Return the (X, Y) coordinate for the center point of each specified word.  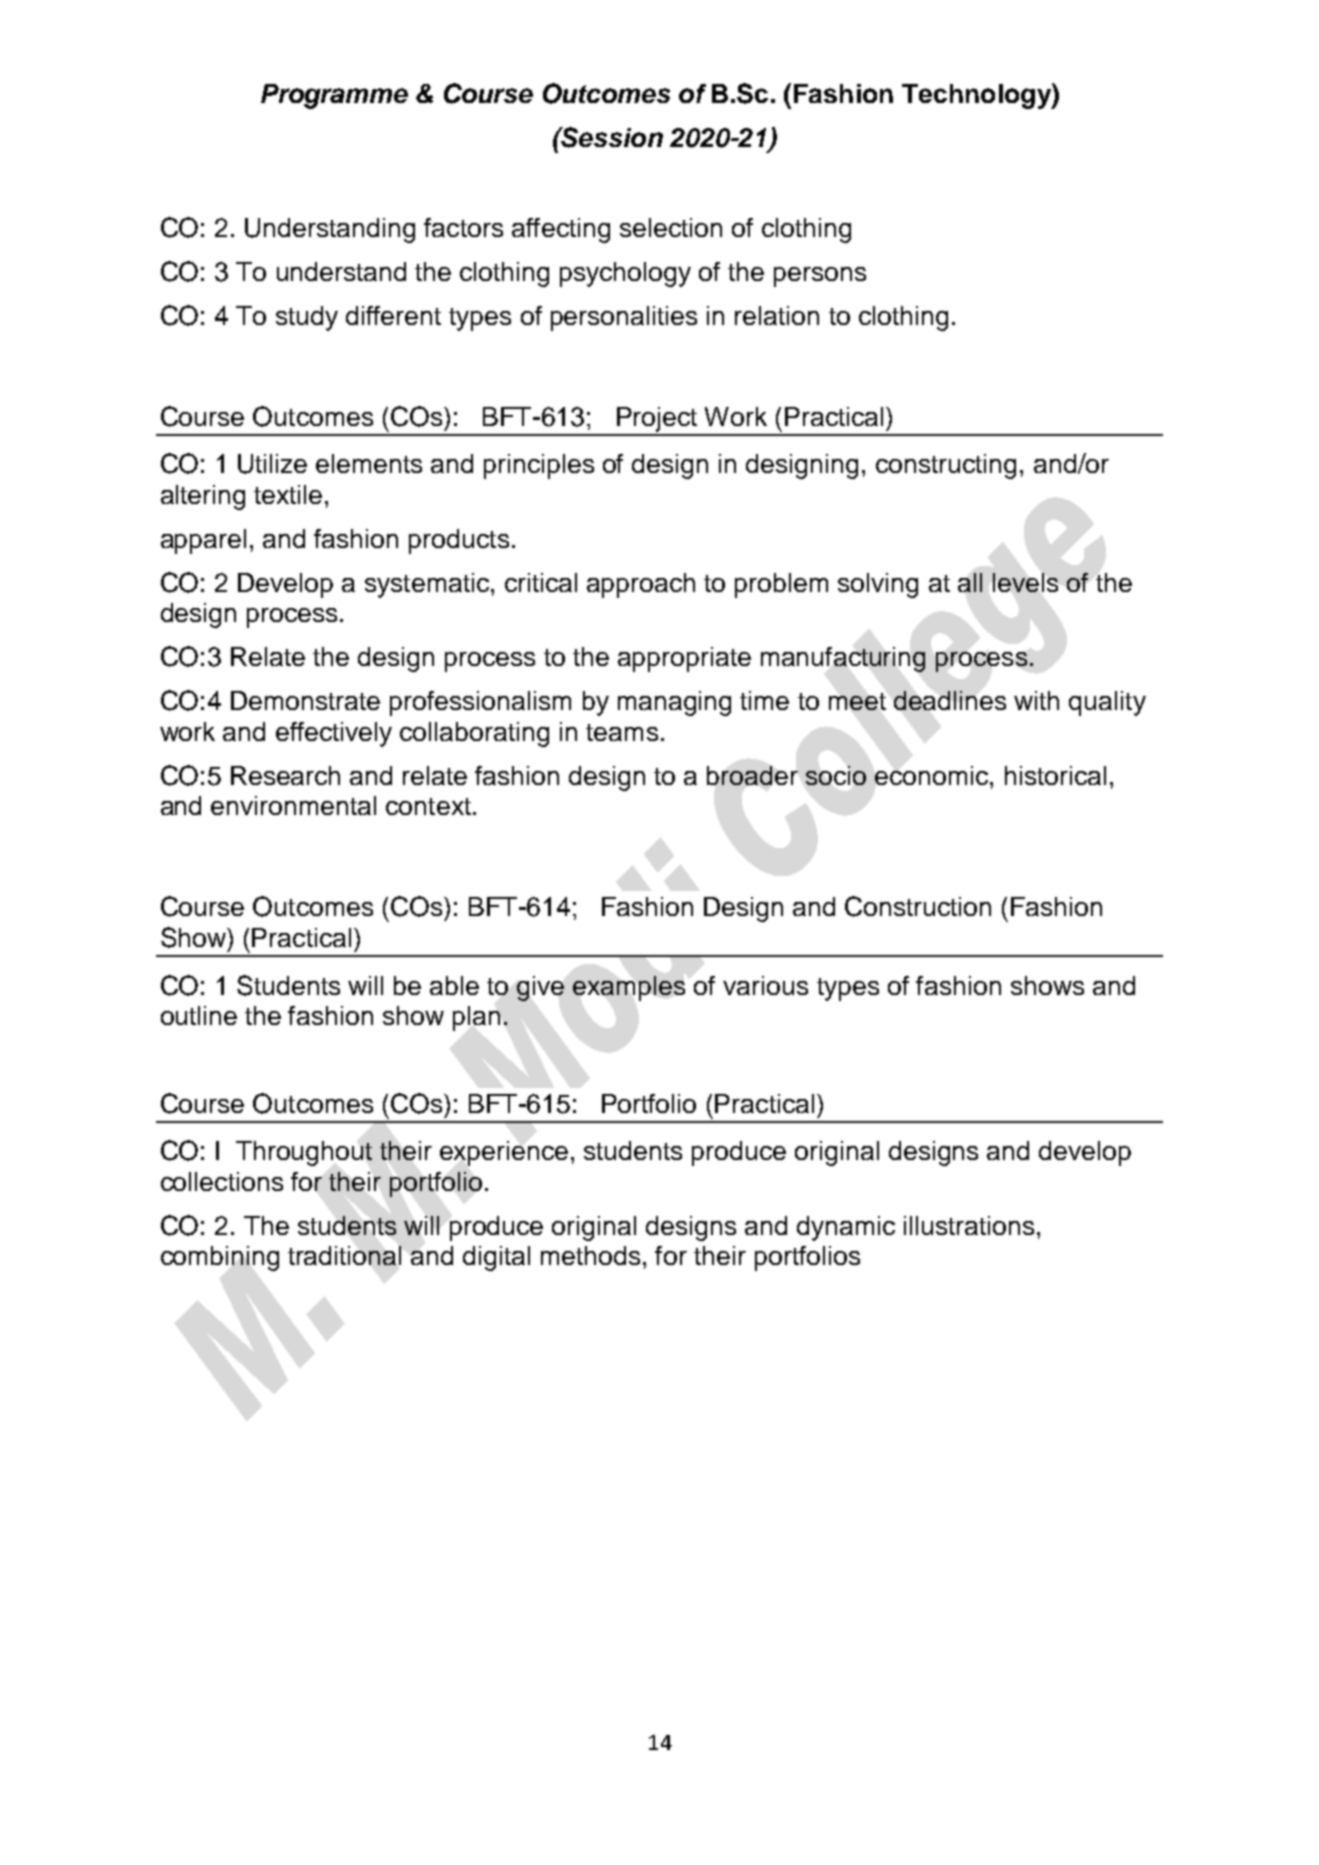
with (1036, 700)
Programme (334, 96)
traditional (344, 1255)
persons (820, 277)
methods (590, 1255)
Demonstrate (305, 700)
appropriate (684, 659)
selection (671, 227)
